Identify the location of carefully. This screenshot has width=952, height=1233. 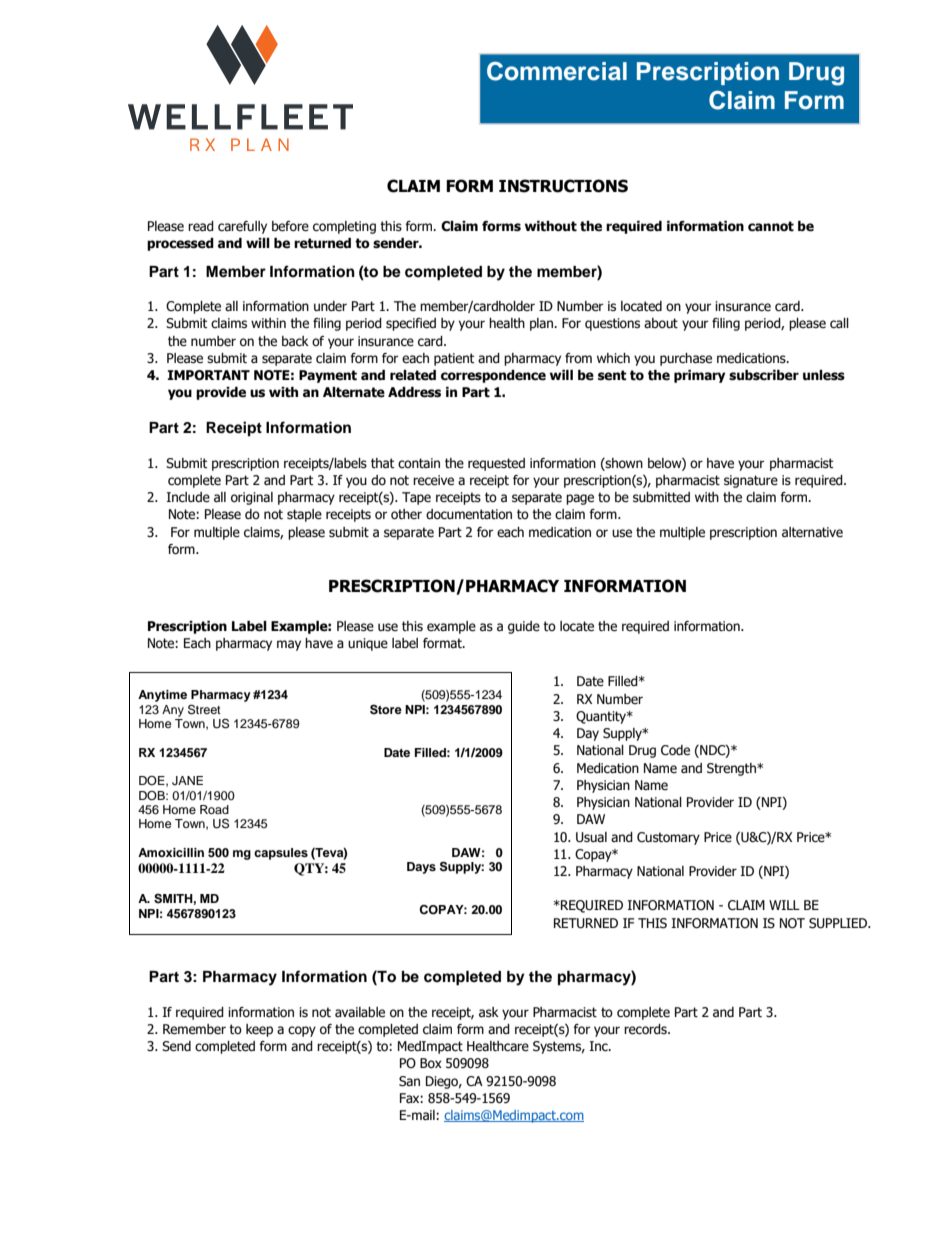
(242, 227).
